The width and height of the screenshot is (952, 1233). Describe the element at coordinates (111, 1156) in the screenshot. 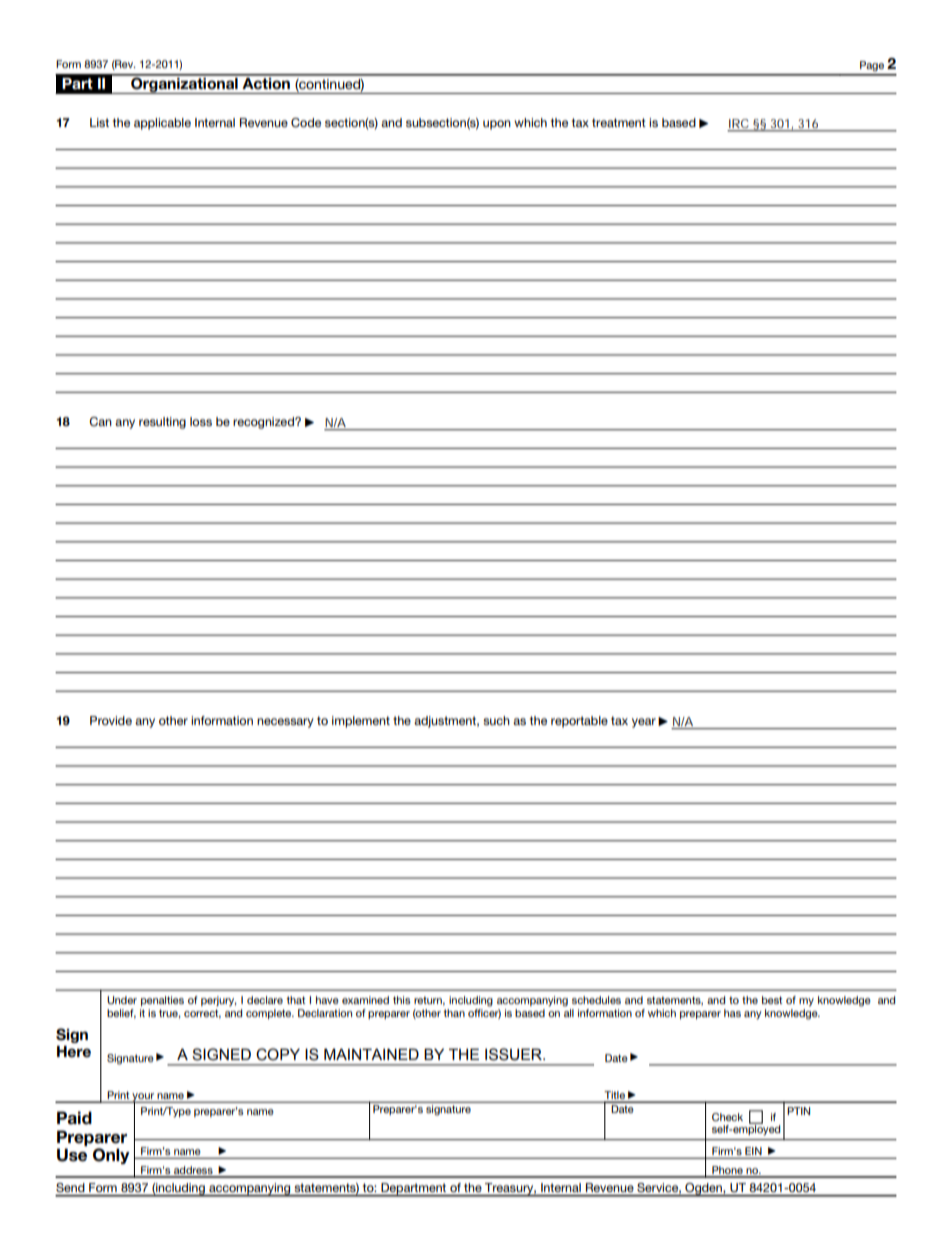

I see `Only` at that location.
